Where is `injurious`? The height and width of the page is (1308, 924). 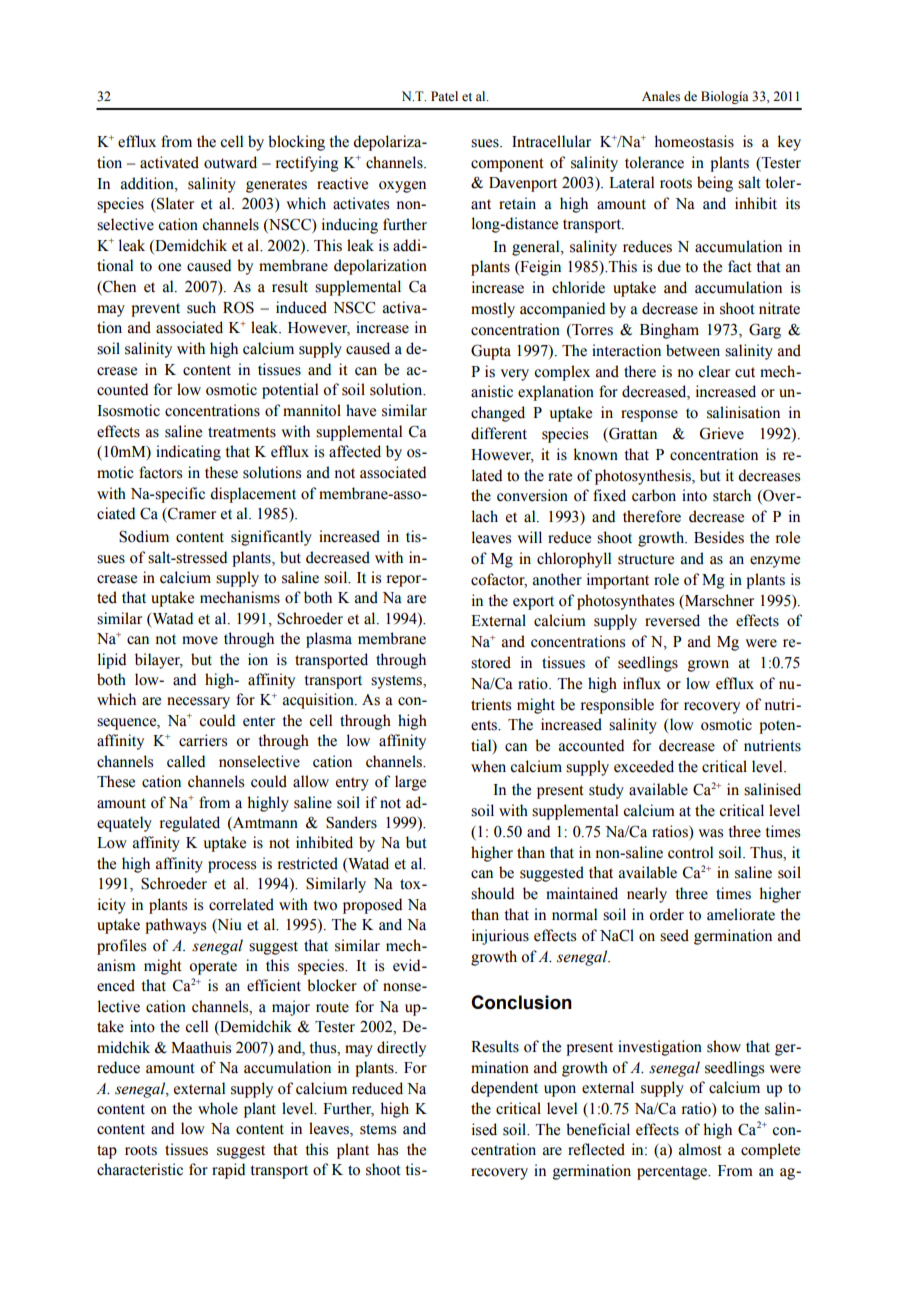 injurious is located at coordinates (500, 937).
